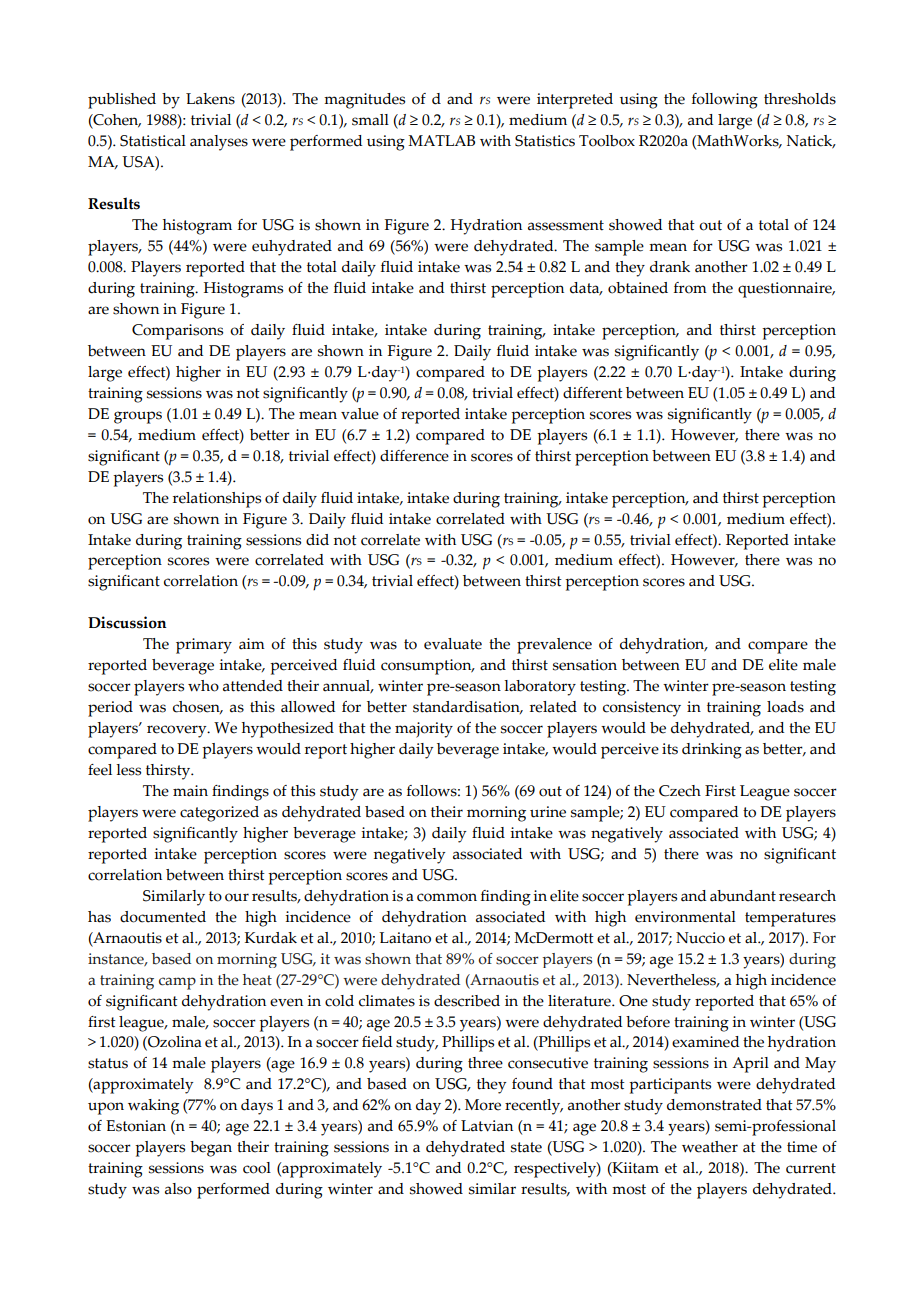  What do you see at coordinates (163, 917) in the page?
I see `documented` at bounding box center [163, 917].
